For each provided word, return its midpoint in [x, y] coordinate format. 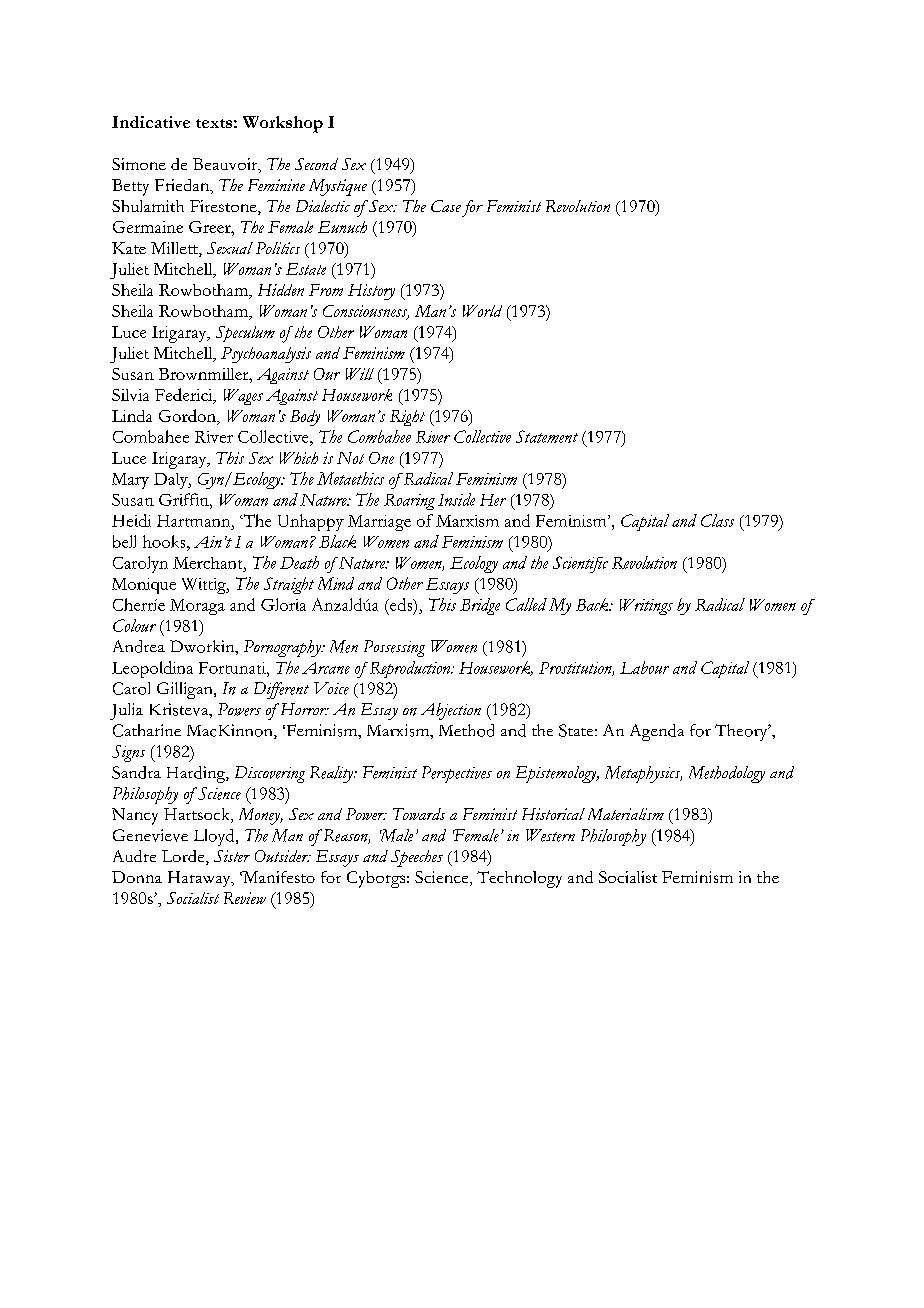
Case [446, 206]
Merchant [209, 563]
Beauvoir [226, 165]
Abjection [451, 711]
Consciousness [366, 312]
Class [717, 520]
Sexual [230, 248]
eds [401, 605]
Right [407, 418]
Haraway [200, 879]
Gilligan [186, 690]
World [482, 311]
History [371, 292]
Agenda [657, 732]
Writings [646, 607]
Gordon [188, 415]
